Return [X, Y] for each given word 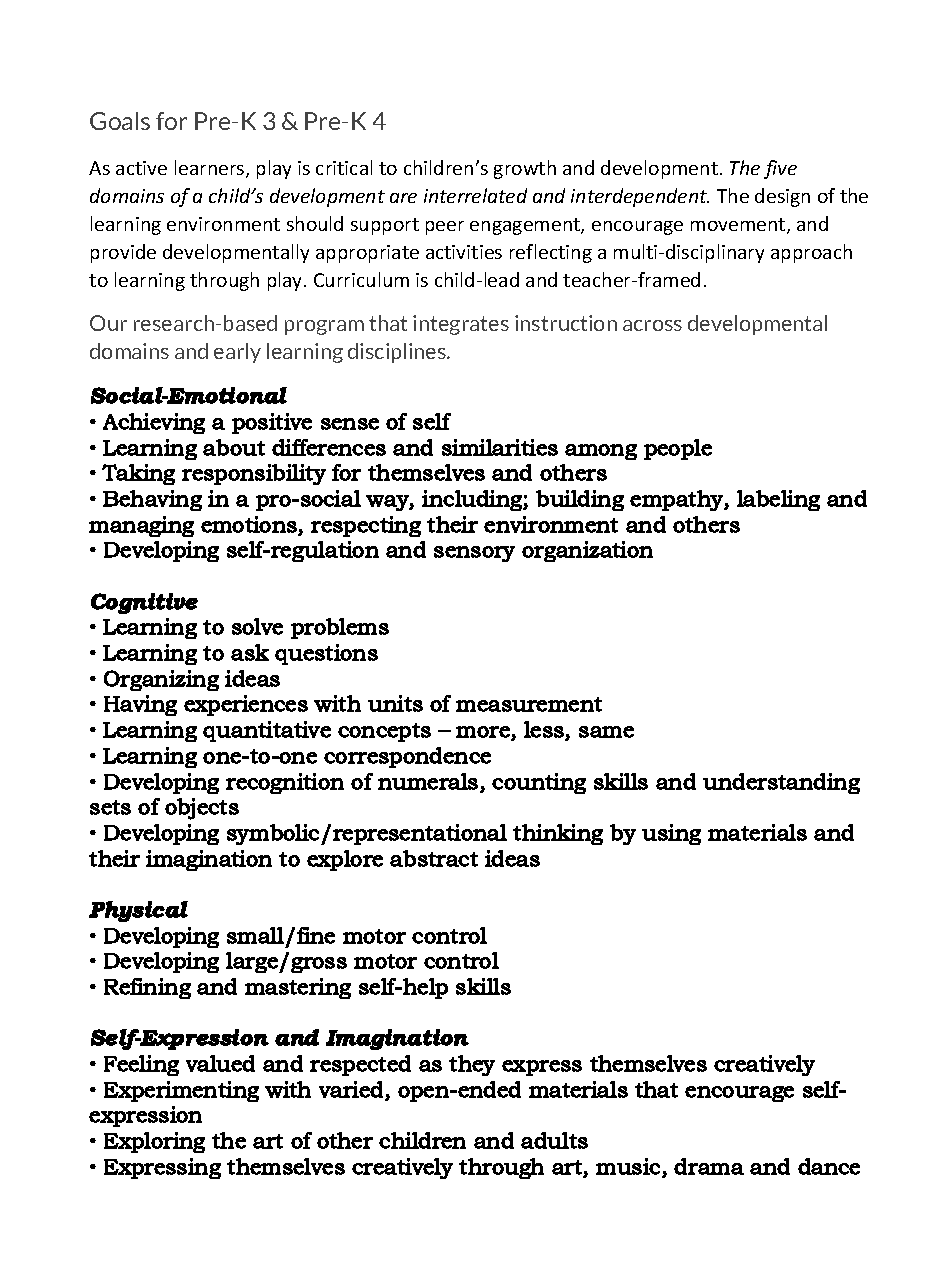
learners [211, 169]
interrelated [475, 195]
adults [554, 1140]
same [606, 732]
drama [709, 1166]
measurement [529, 704]
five [780, 169]
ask [250, 652]
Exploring [154, 1142]
